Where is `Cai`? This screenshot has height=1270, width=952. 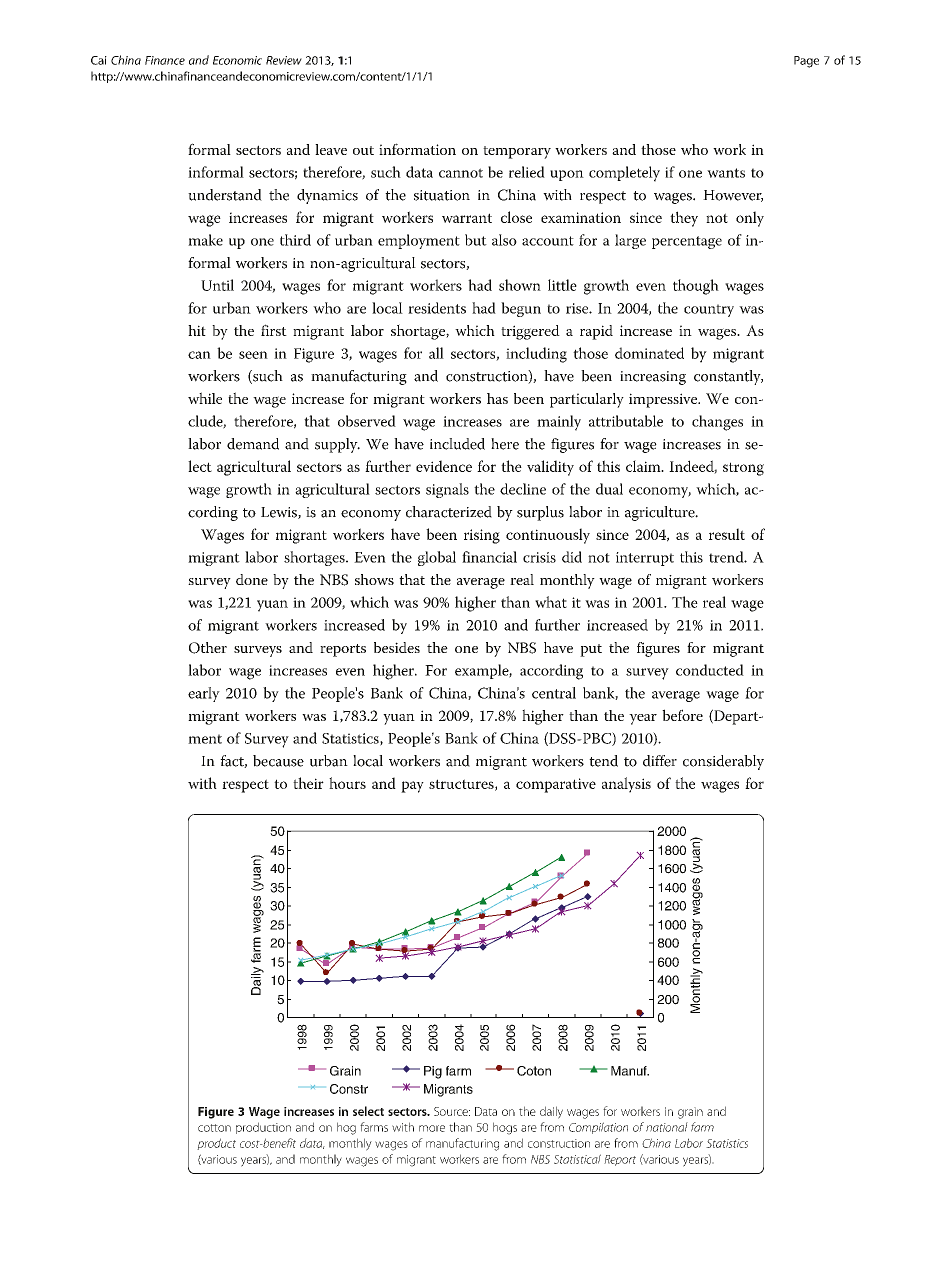
Cai is located at coordinates (99, 60).
